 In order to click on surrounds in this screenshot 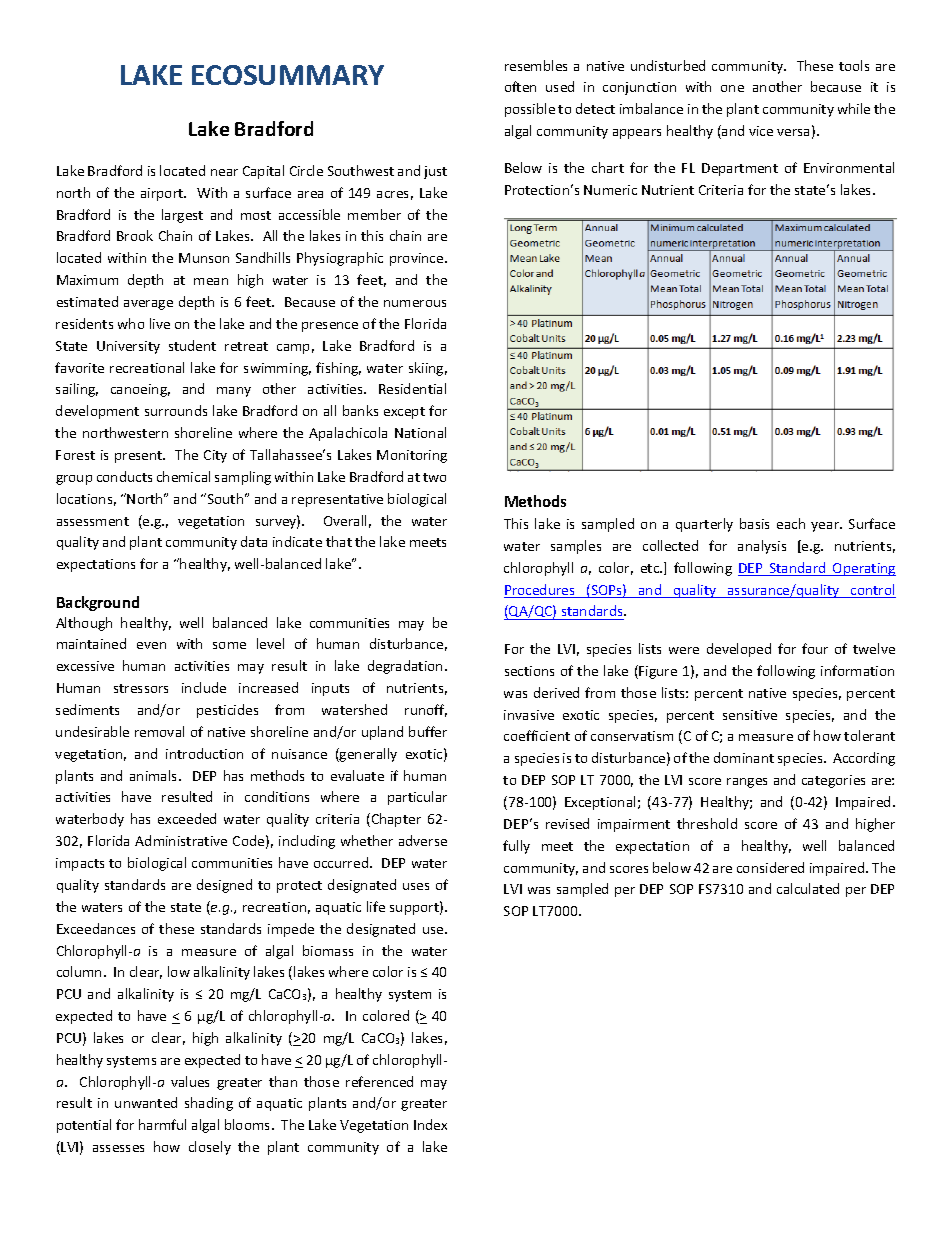, I will do `click(176, 410)`.
